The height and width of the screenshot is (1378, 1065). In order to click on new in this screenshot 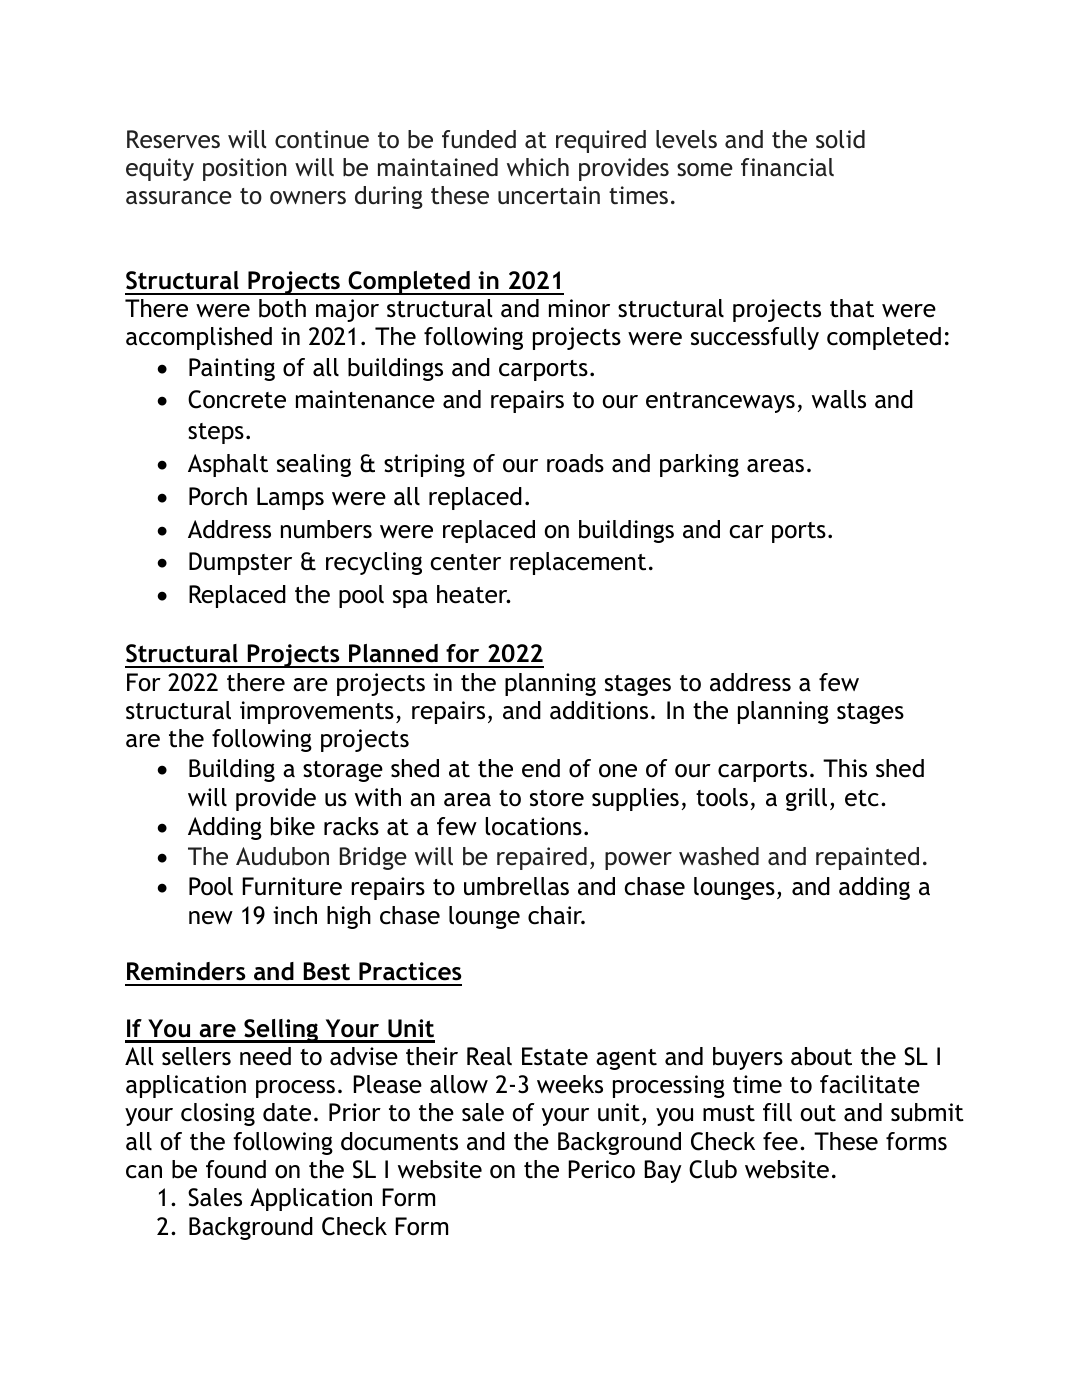, I will do `click(211, 918)`.
